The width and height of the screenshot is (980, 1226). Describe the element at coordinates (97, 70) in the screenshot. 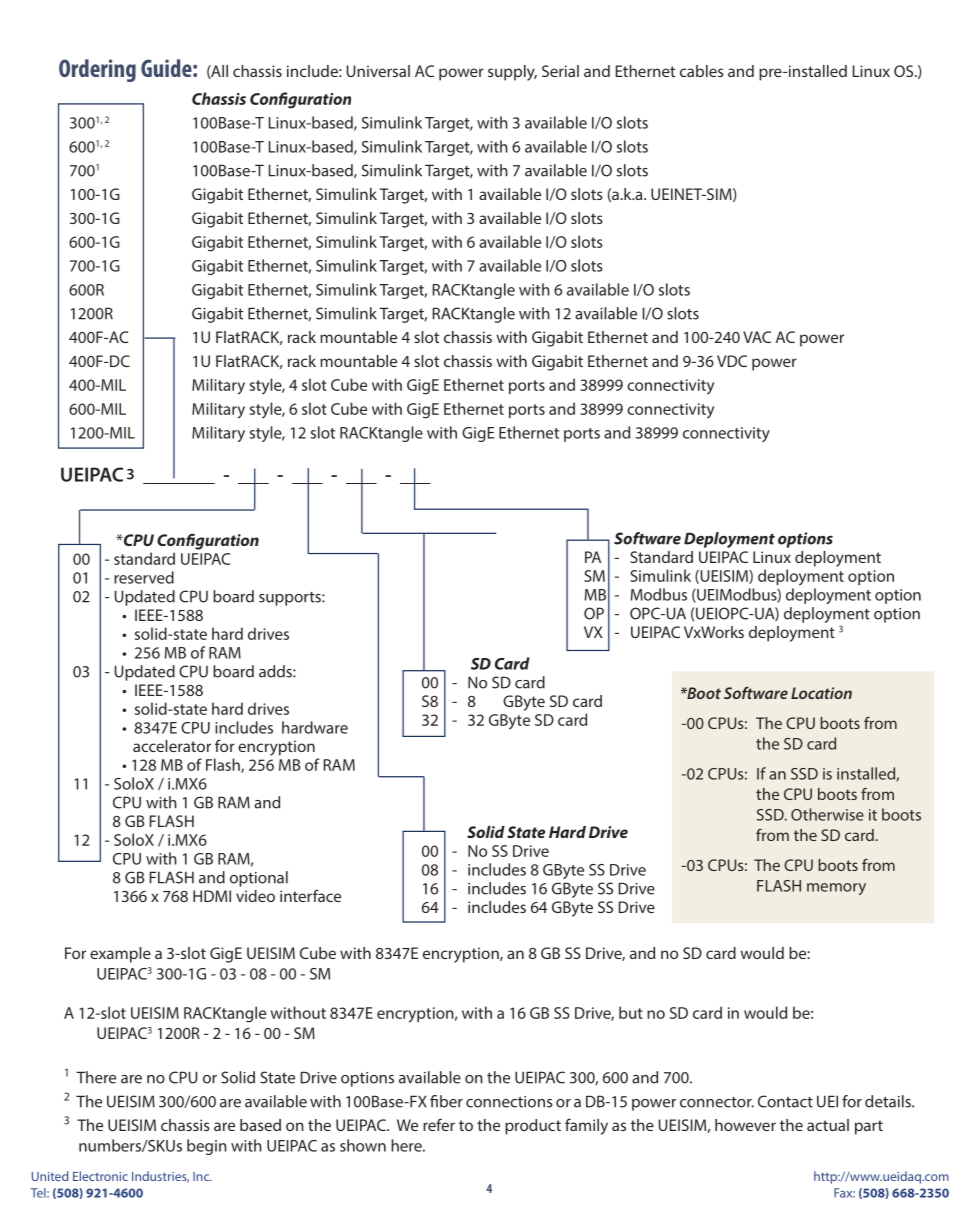

I see `Ordering` at that location.
